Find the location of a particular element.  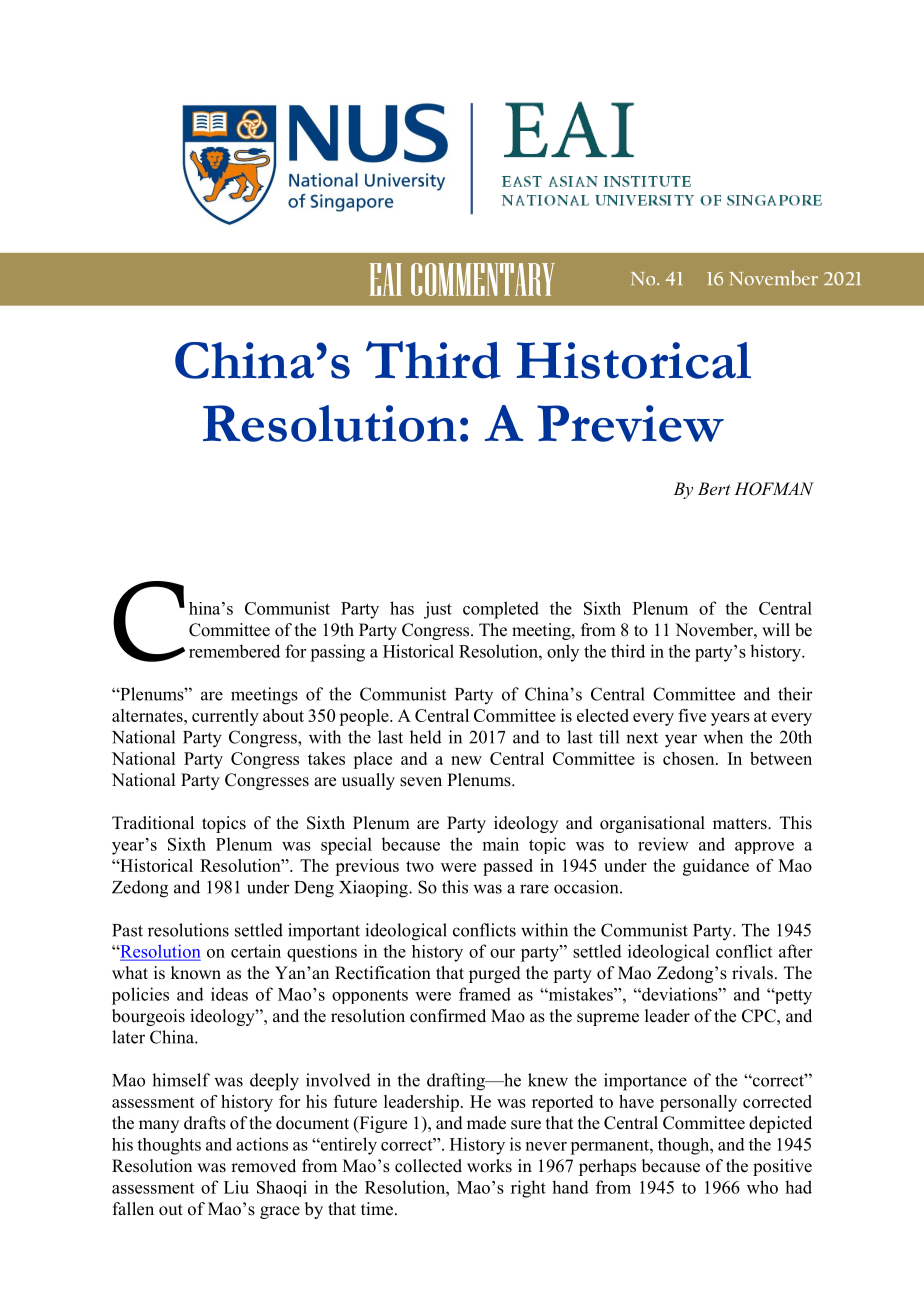

will is located at coordinates (776, 629).
